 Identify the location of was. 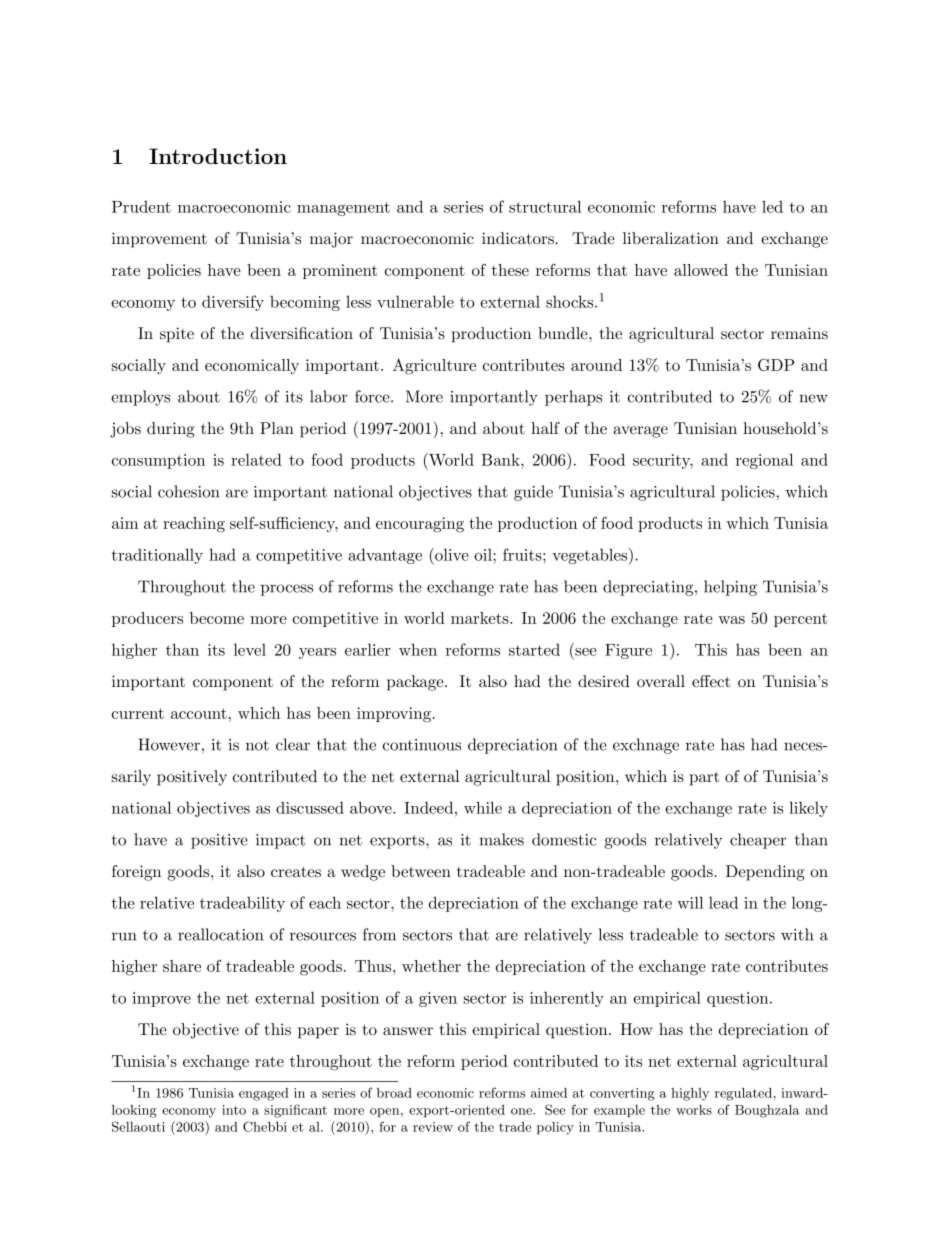
(731, 620).
